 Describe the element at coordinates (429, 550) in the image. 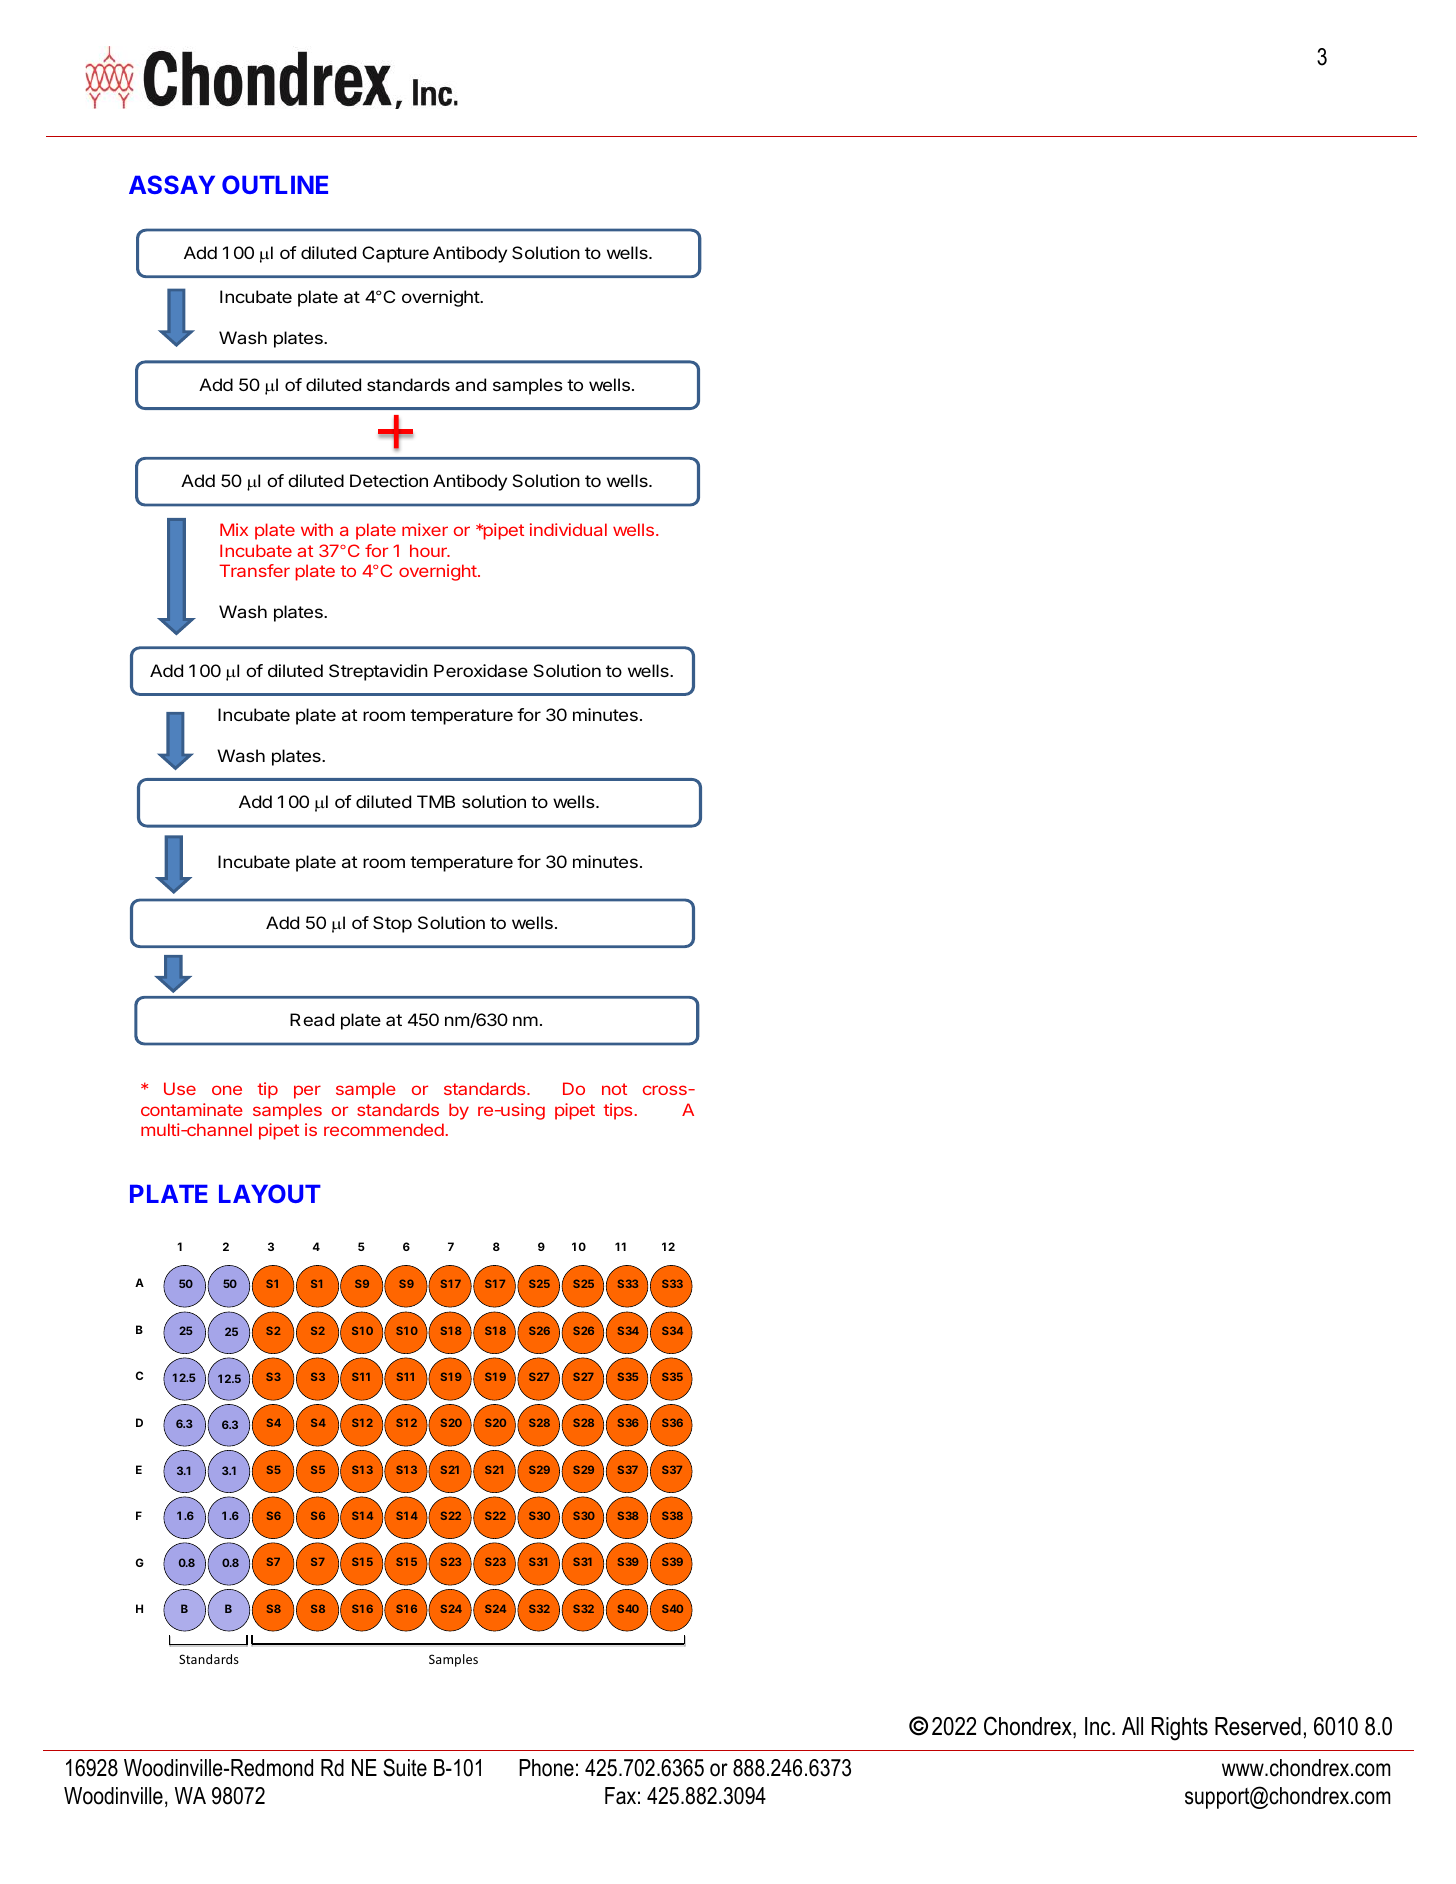

I see `hour` at that location.
